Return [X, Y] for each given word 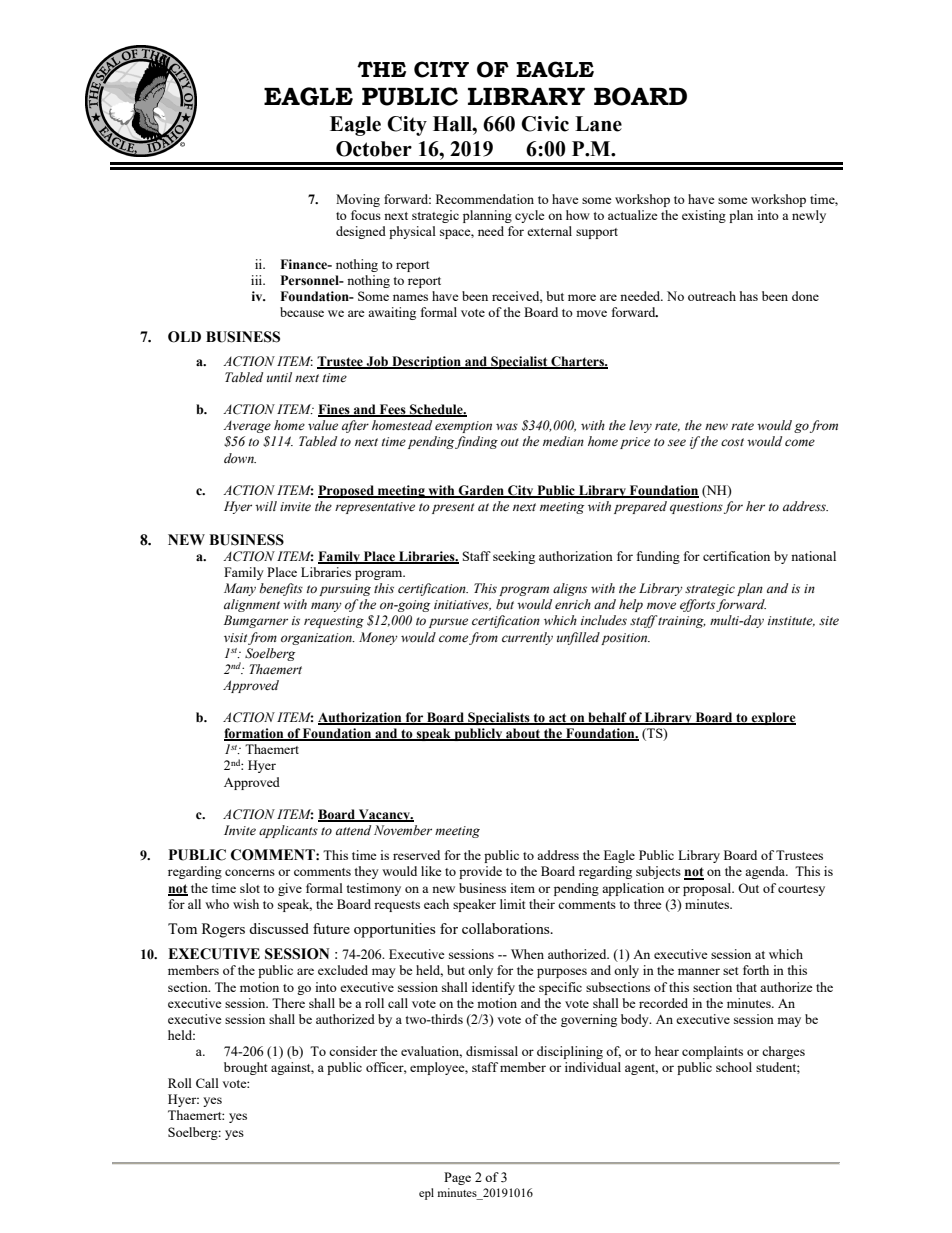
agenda [766, 872]
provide [480, 872]
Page [457, 1178]
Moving [358, 200]
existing [704, 216]
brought [245, 1068]
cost [732, 442]
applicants [288, 831]
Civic [545, 124]
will [266, 506]
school [734, 1067]
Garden [482, 491]
